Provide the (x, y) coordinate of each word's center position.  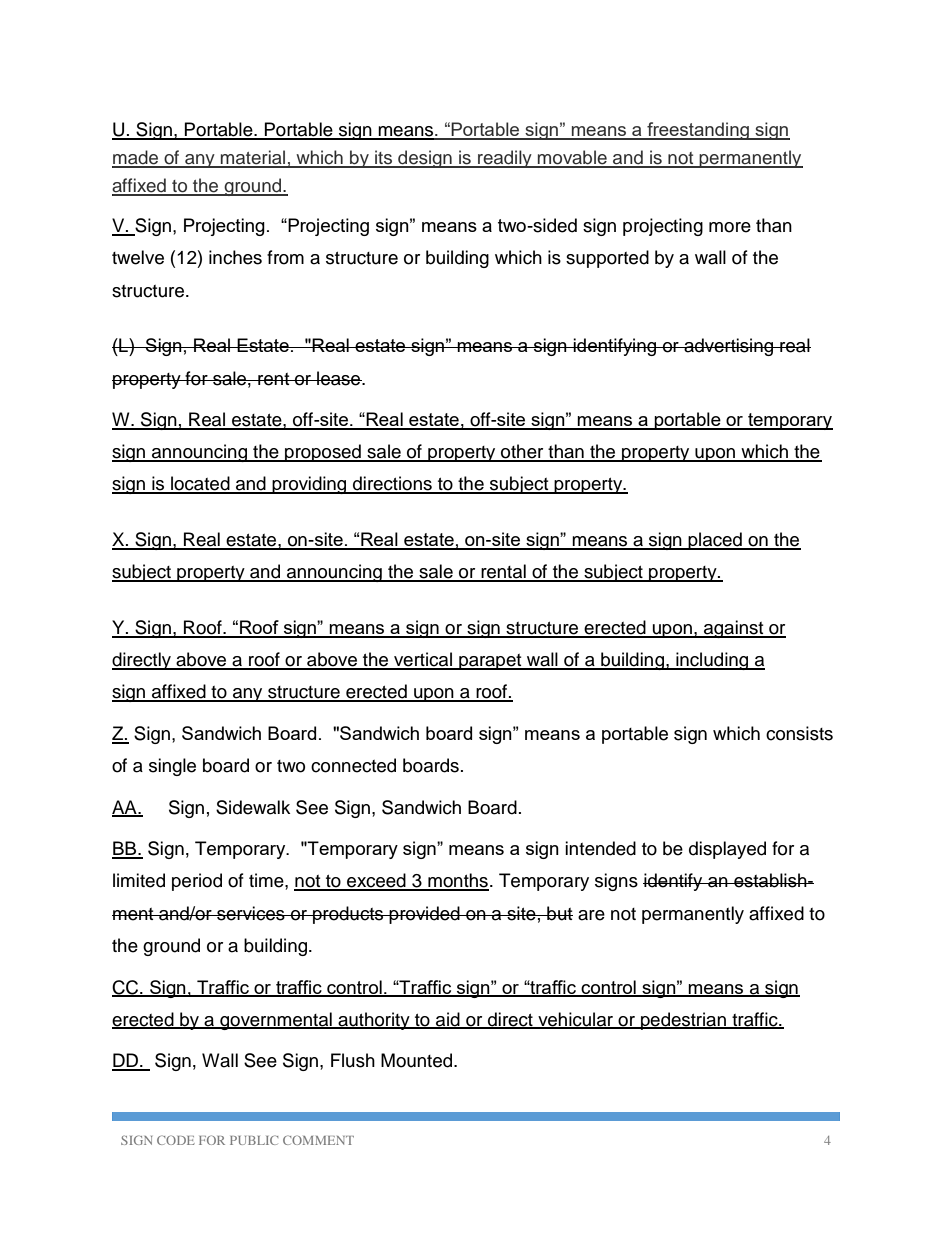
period (197, 882)
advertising (729, 347)
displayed (727, 850)
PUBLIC (254, 1140)
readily (505, 159)
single (172, 767)
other (522, 452)
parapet (490, 662)
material (253, 158)
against (734, 629)
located (200, 484)
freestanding (698, 131)
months (457, 881)
